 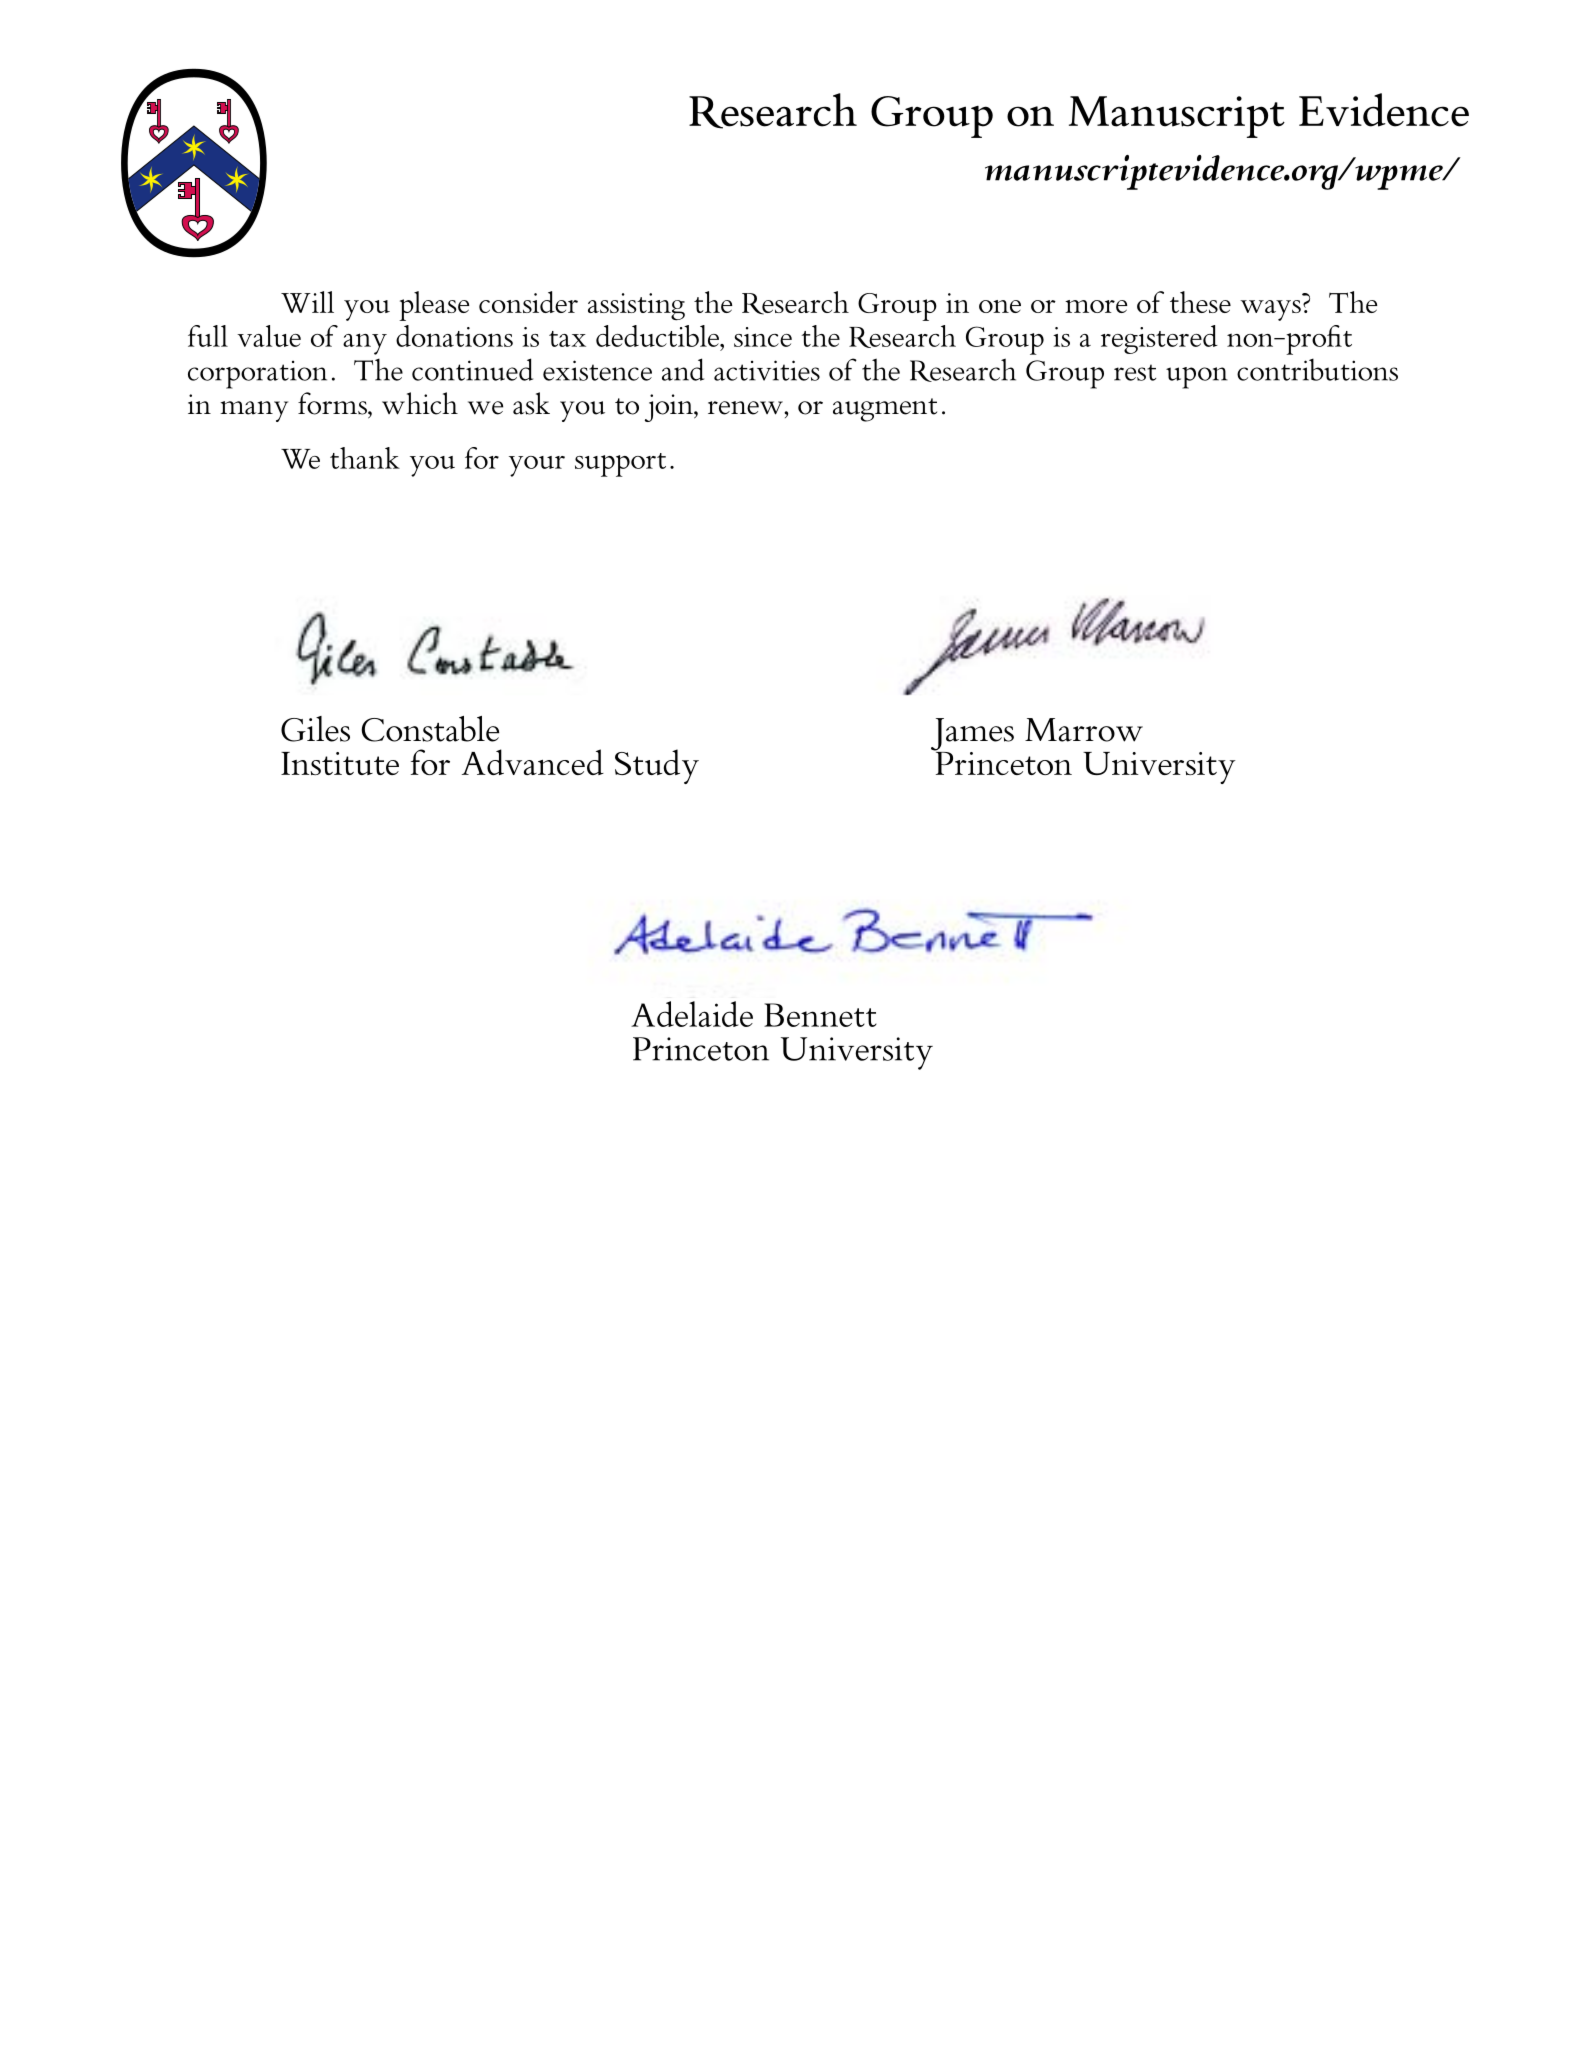 What do you see at coordinates (1084, 730) in the image?
I see `Marrow` at bounding box center [1084, 730].
